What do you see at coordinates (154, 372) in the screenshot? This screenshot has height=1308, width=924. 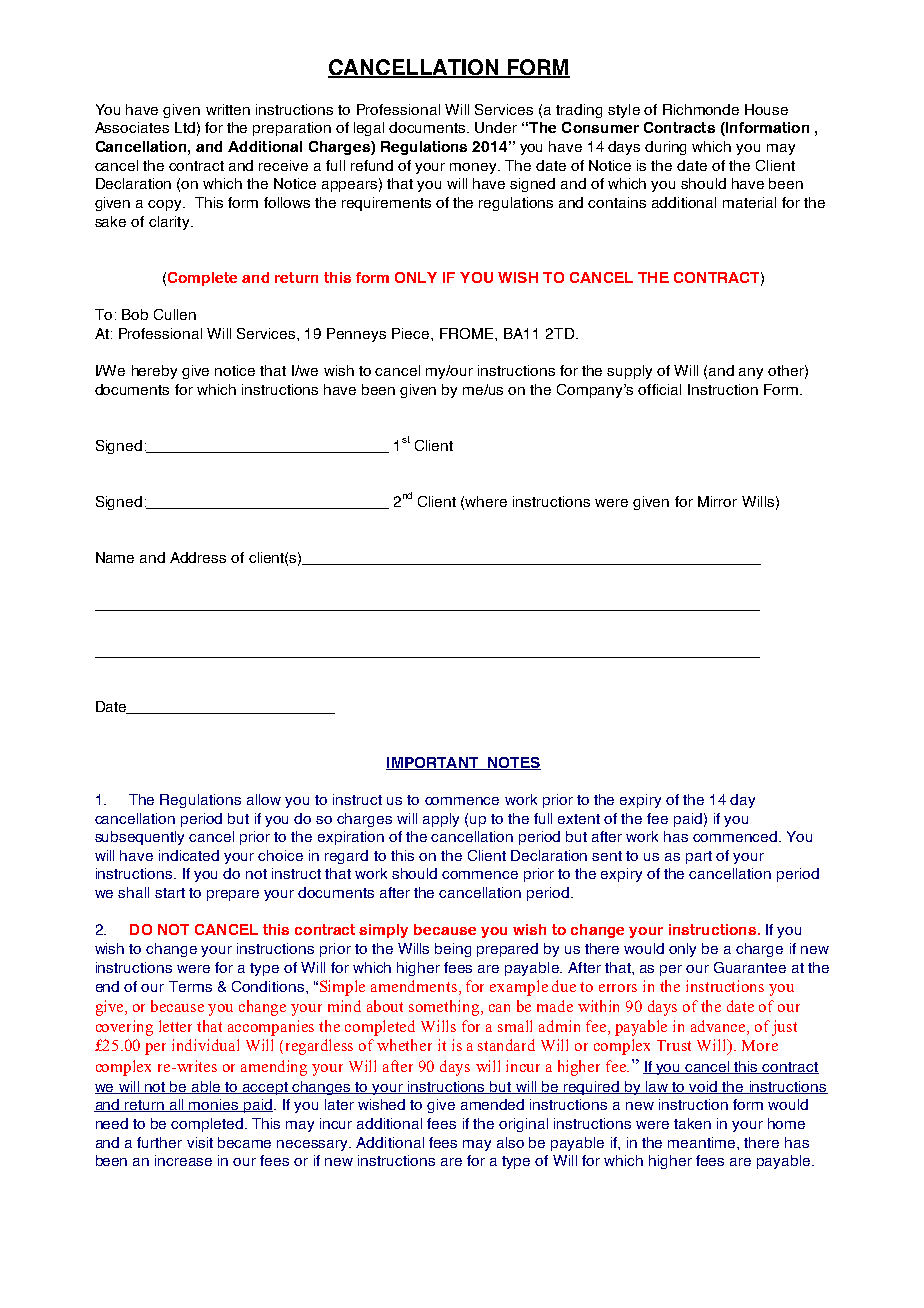 I see `hereby` at bounding box center [154, 372].
